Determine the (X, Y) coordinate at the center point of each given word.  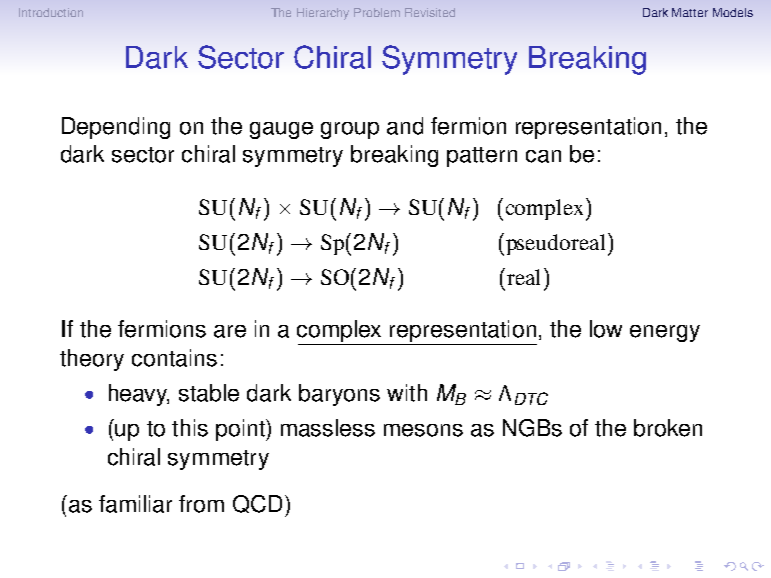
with (407, 393)
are (230, 331)
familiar (135, 504)
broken (668, 428)
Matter (690, 12)
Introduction (51, 12)
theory (92, 360)
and (405, 126)
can (543, 156)
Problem (377, 12)
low (606, 329)
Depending (116, 128)
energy (665, 333)
